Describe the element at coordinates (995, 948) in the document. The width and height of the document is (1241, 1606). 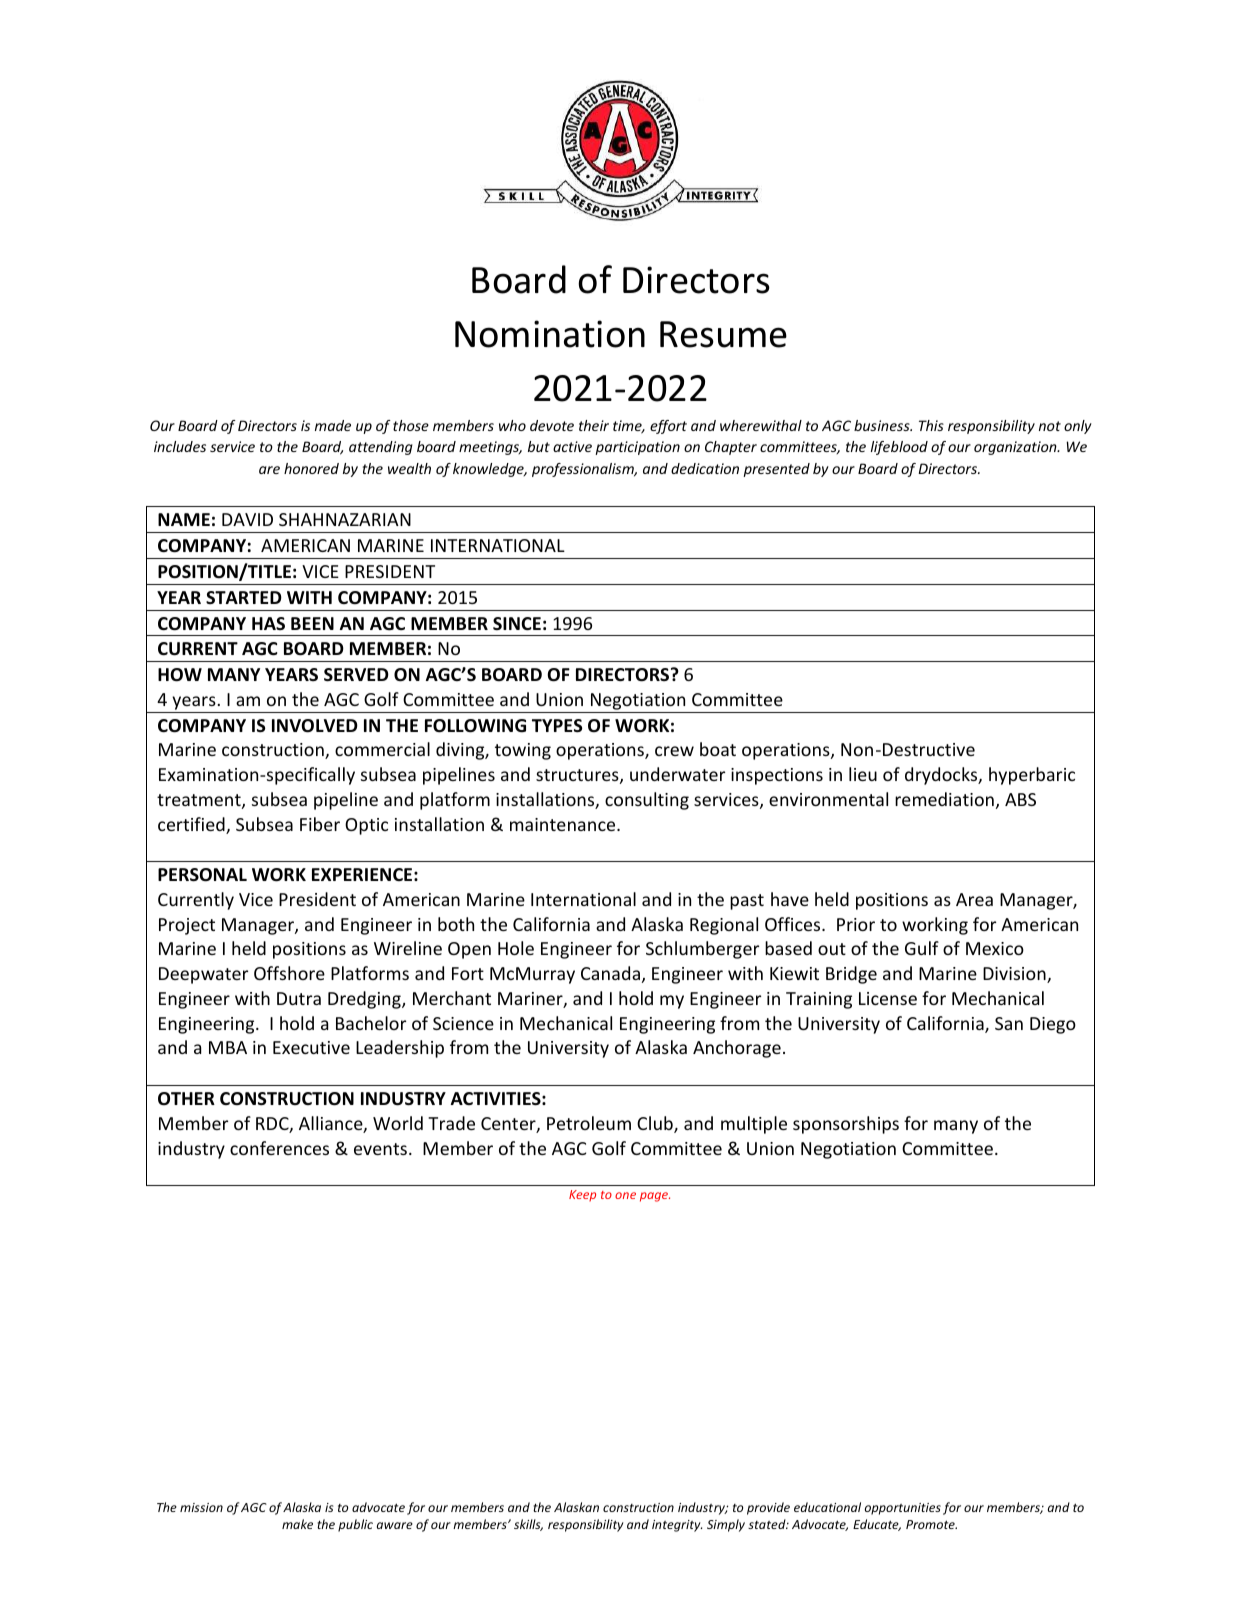
I see `Mexico` at that location.
